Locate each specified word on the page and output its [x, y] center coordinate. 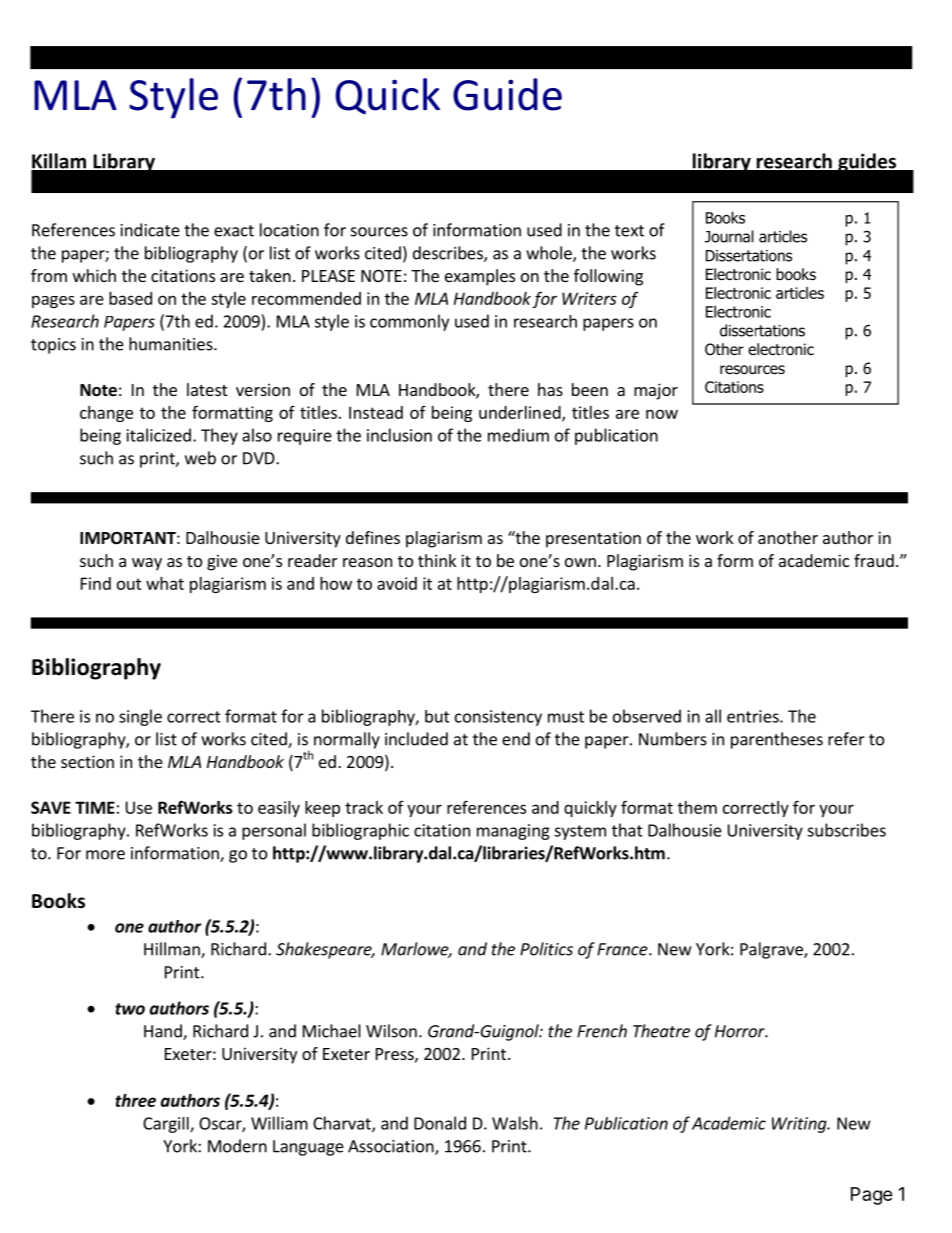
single [140, 717]
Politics [546, 949]
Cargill [167, 1125]
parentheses [777, 740]
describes [449, 254]
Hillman [173, 950]
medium [518, 435]
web [200, 458]
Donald [440, 1123]
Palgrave [772, 950]
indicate [150, 230]
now [662, 414]
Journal [729, 236]
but [437, 716]
